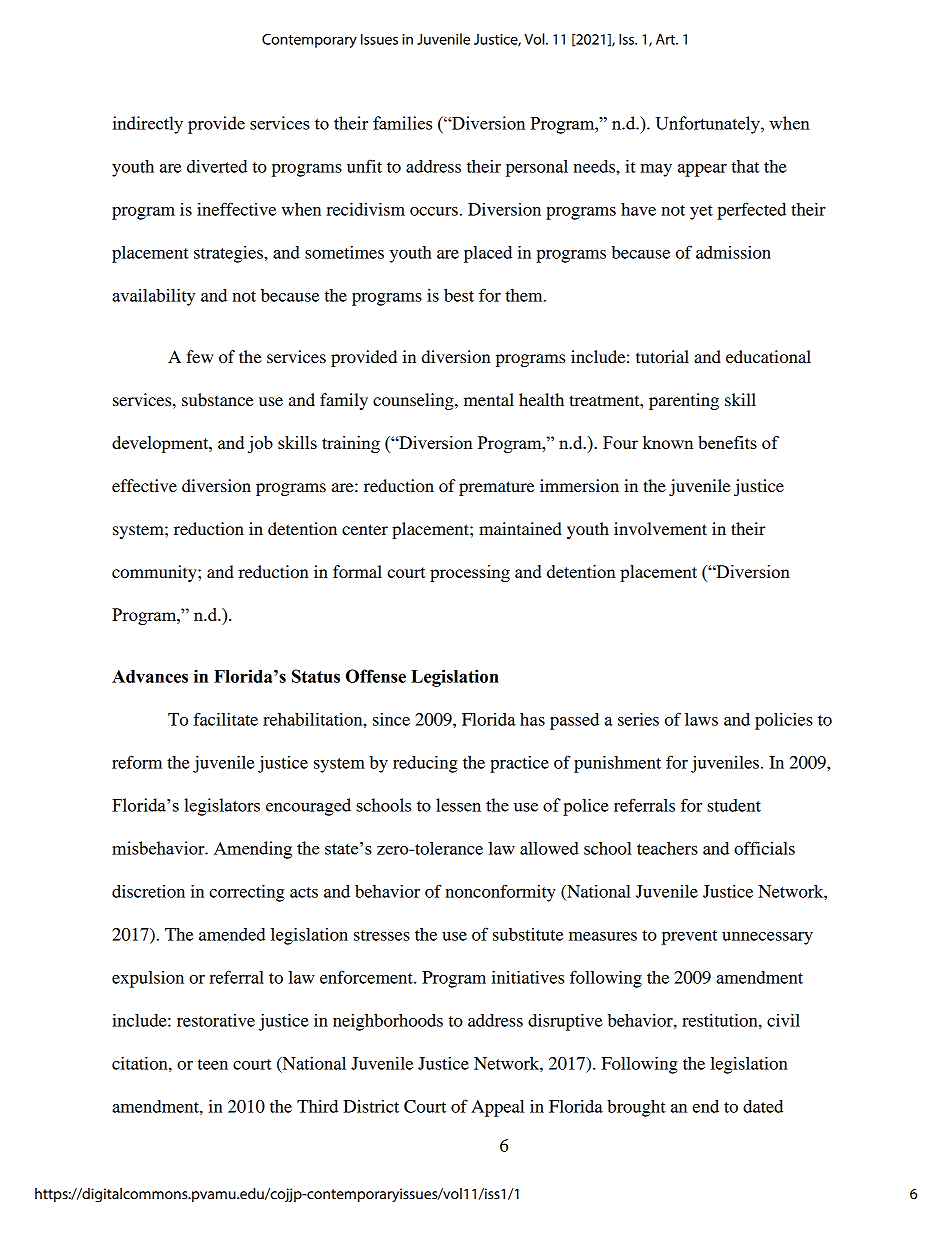 This screenshot has width=952, height=1233. Describe the element at coordinates (213, 1064) in the screenshot. I see `teen` at that location.
